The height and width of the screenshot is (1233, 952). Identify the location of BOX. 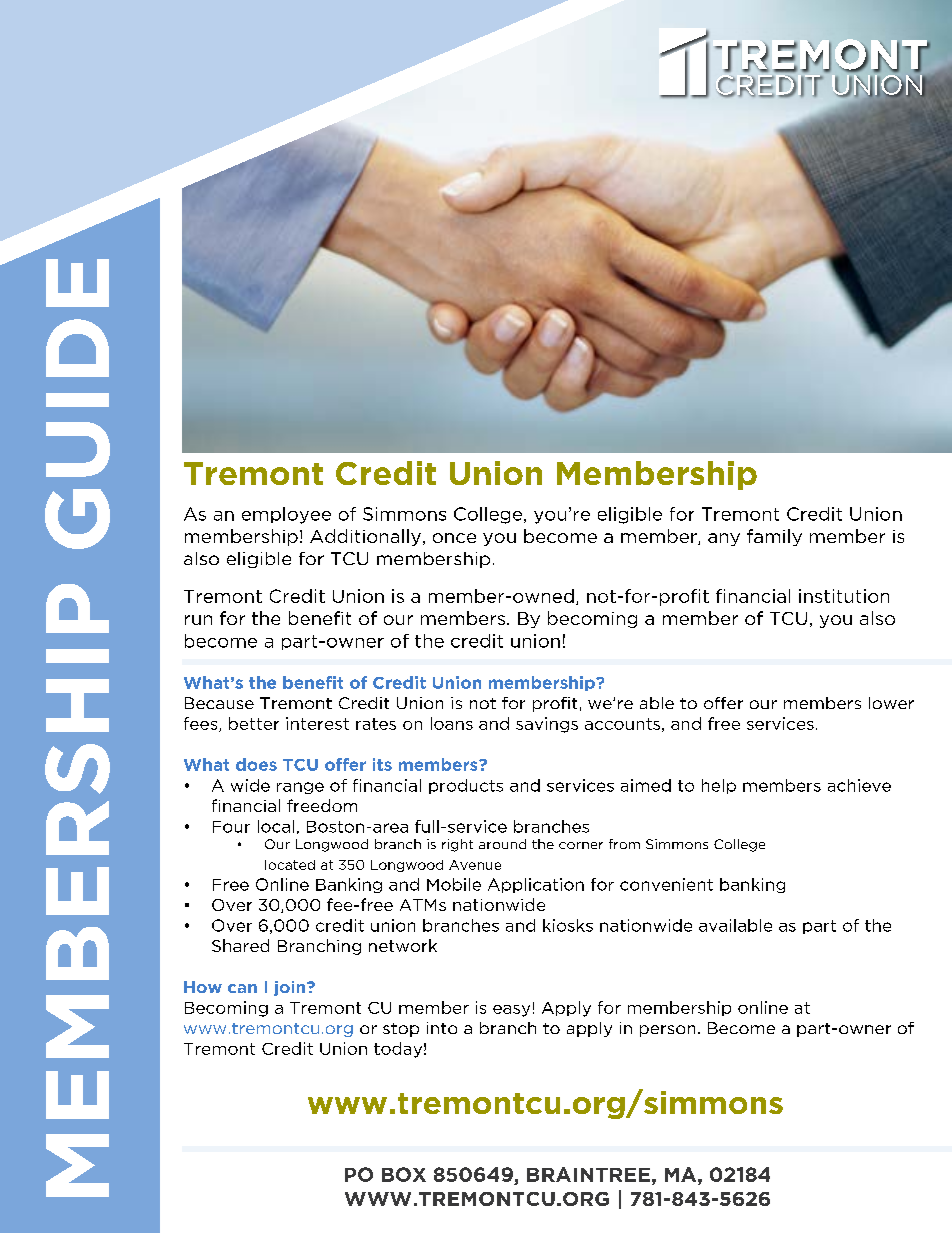
(404, 1174).
